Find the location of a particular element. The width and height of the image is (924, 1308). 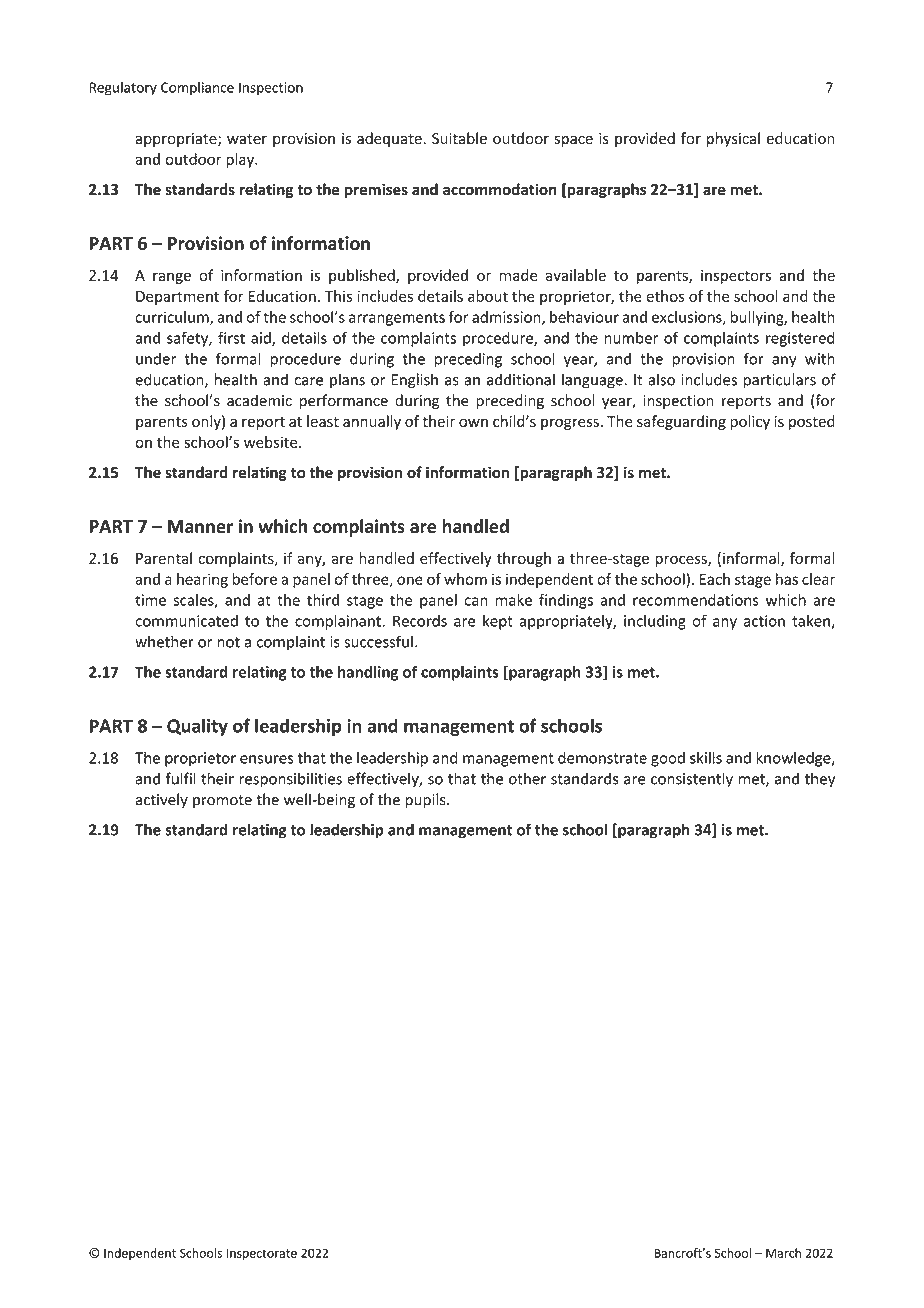

kept is located at coordinates (498, 622).
